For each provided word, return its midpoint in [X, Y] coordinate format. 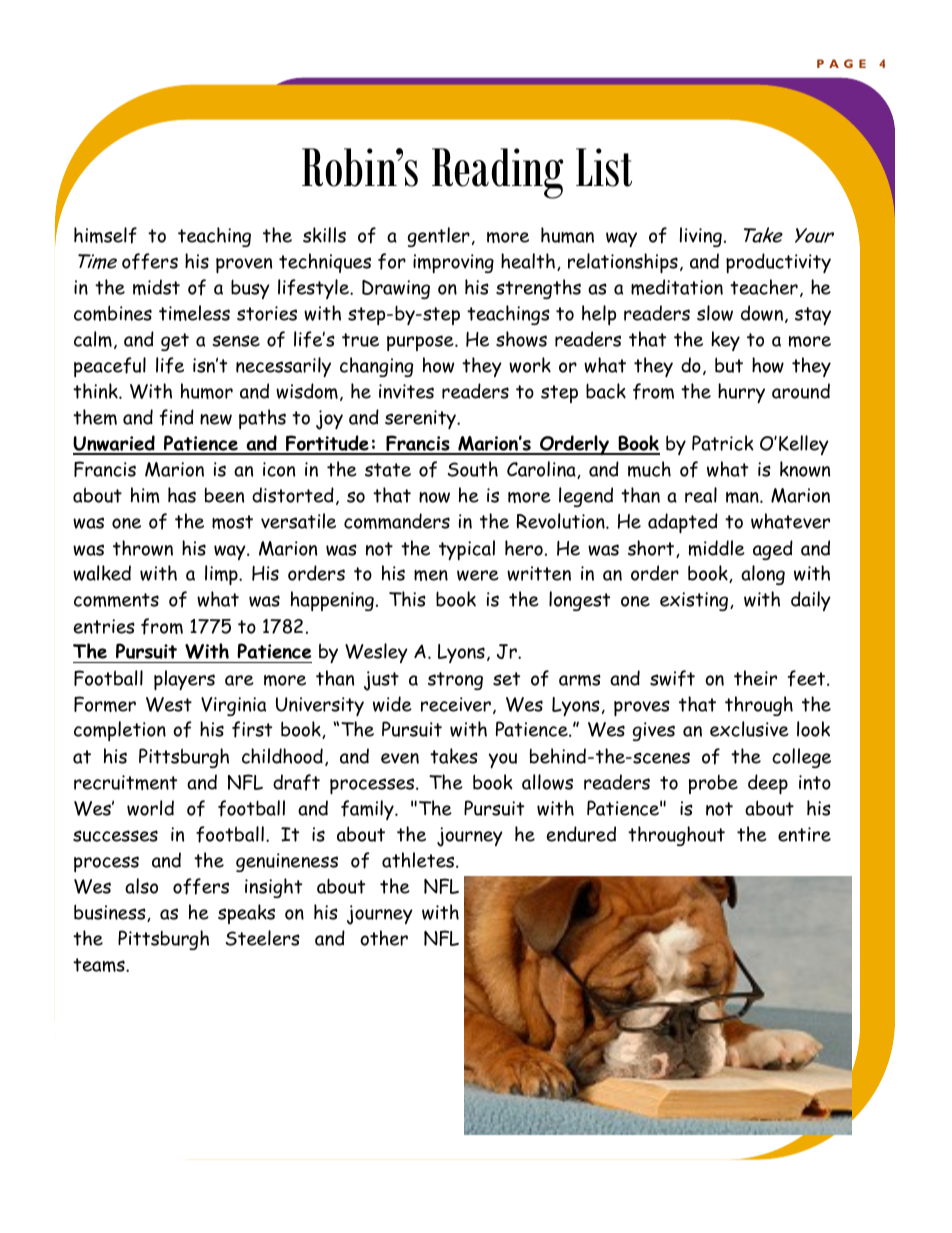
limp [222, 575]
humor [207, 391]
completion [120, 731]
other [384, 938]
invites [406, 391]
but [729, 365]
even [400, 758]
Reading [497, 173]
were [478, 575]
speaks [246, 914]
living [701, 237]
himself [105, 235]
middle [717, 548]
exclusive [749, 729]
